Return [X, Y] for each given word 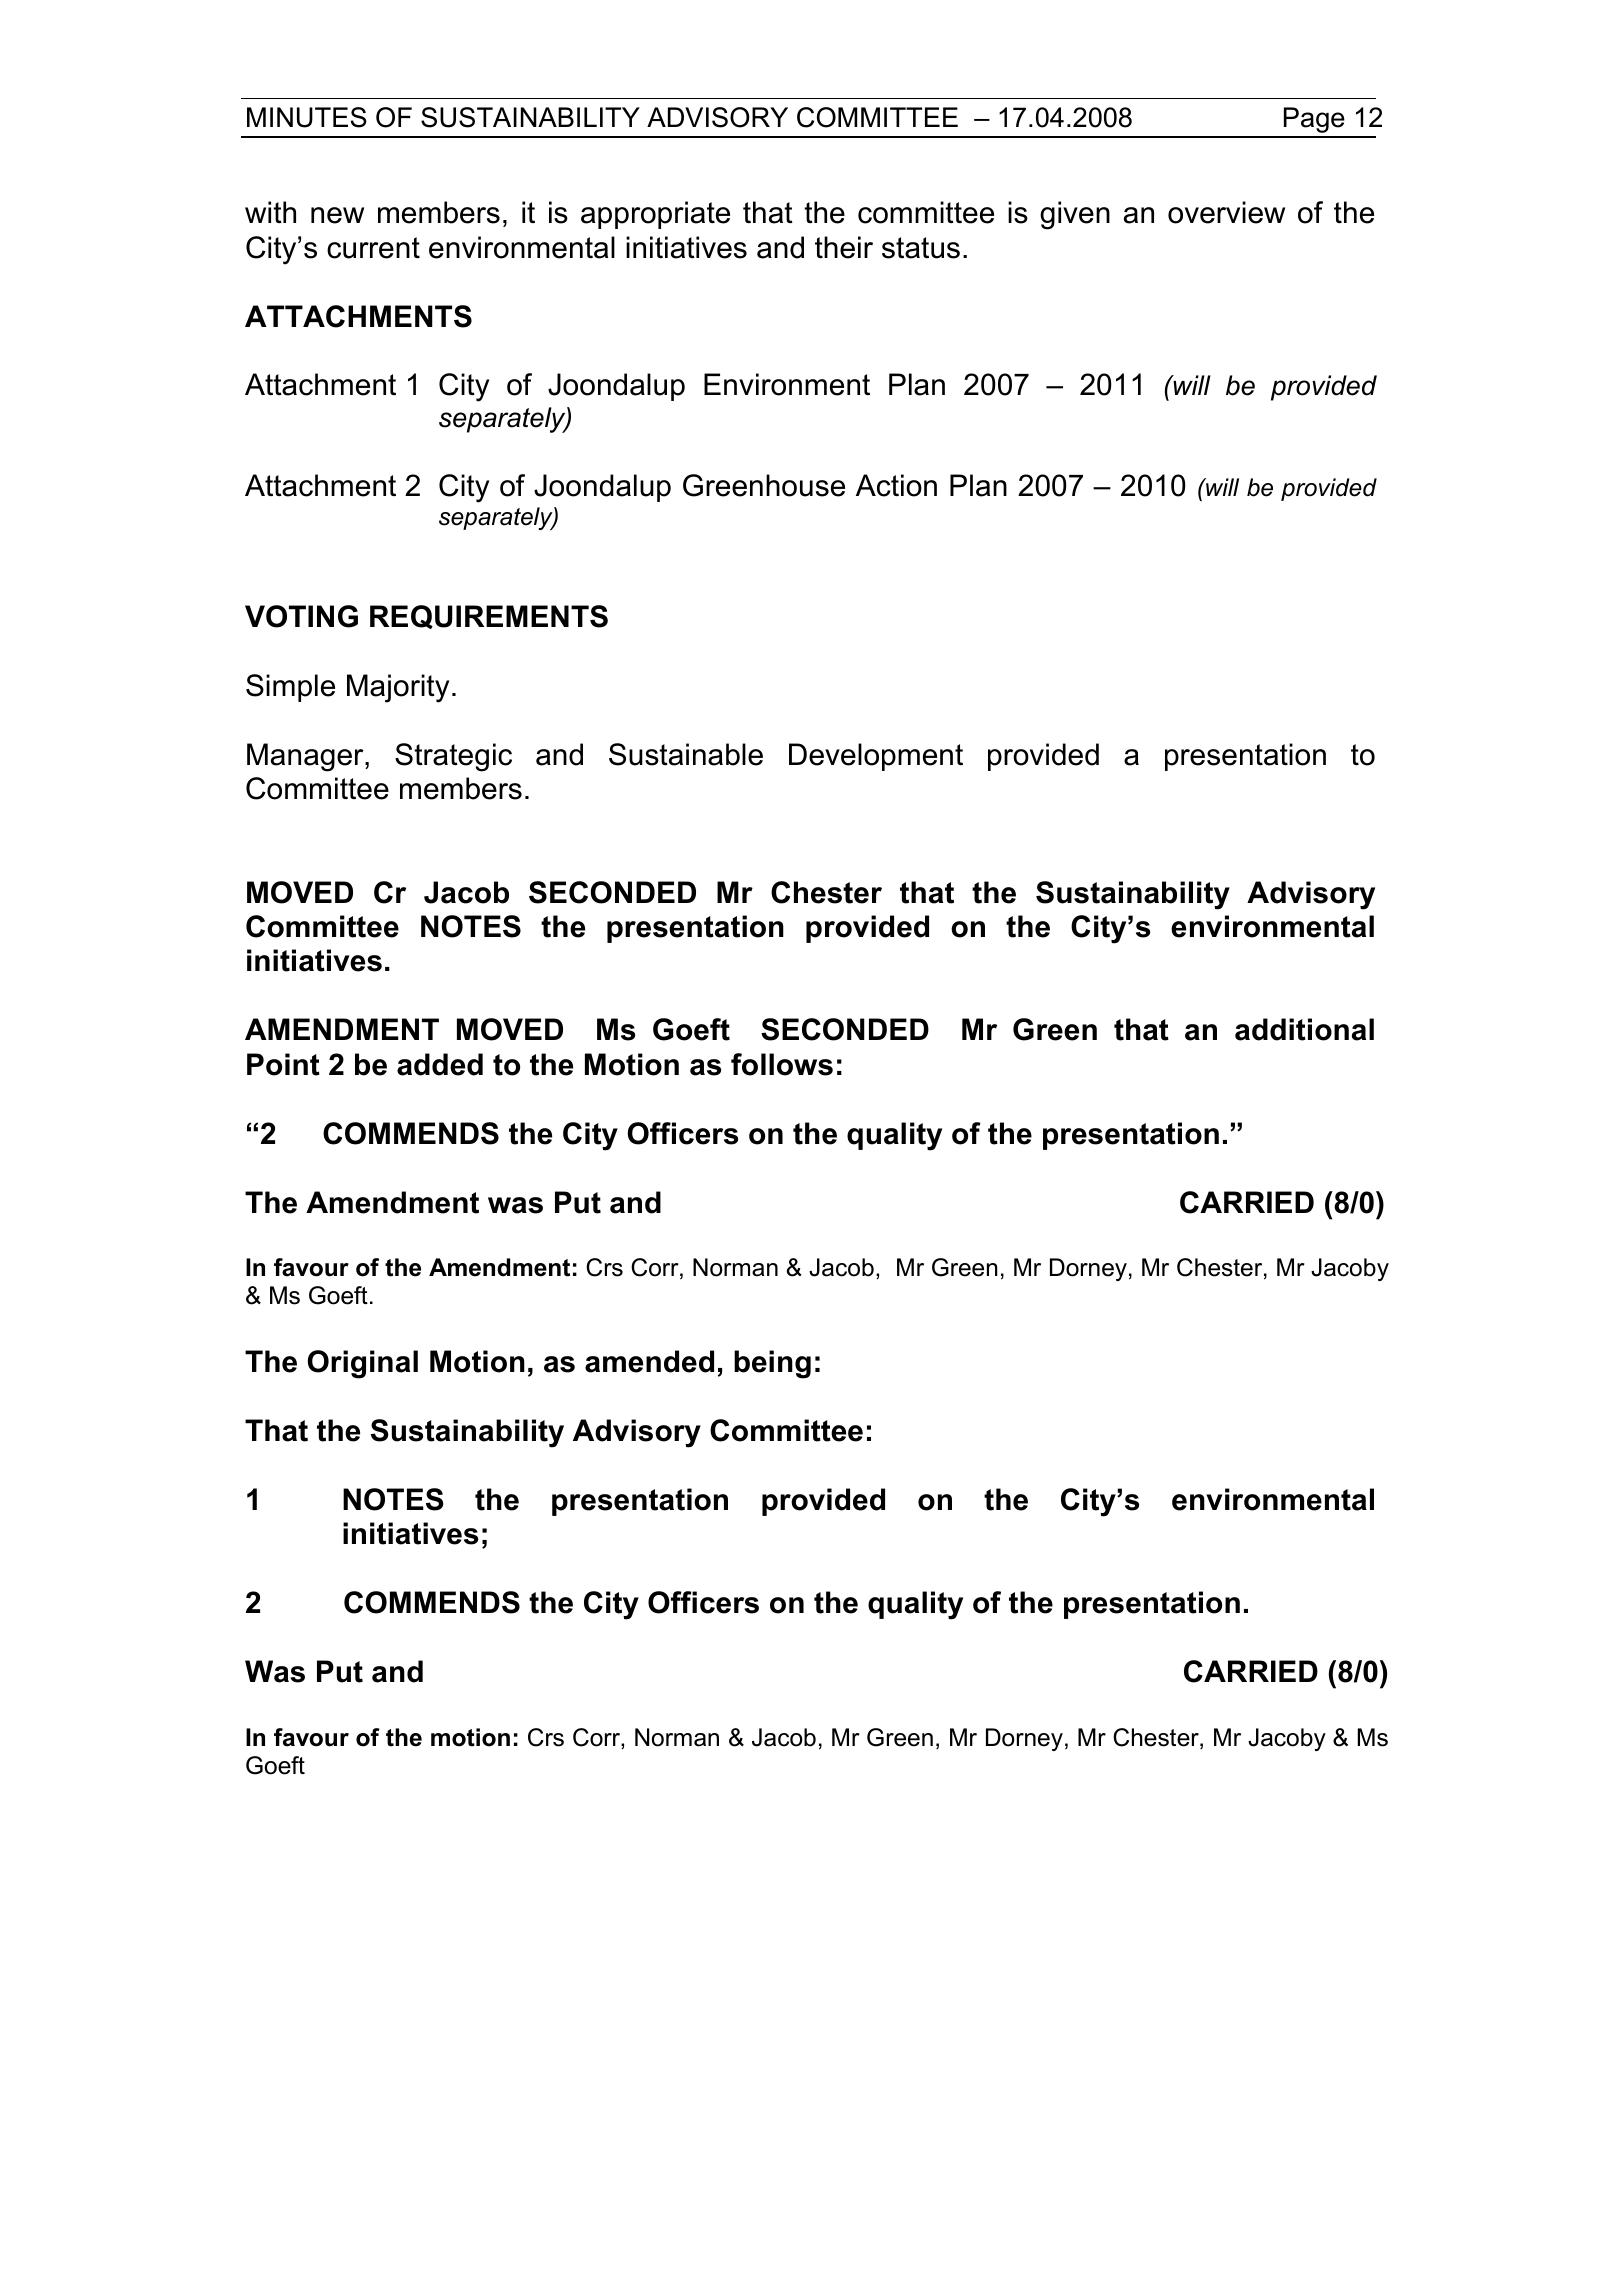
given [1075, 215]
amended [649, 1361]
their [844, 247]
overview [1226, 212]
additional [1304, 1029]
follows [782, 1064]
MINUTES [307, 117]
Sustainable [686, 754]
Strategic [453, 757]
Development [876, 757]
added [440, 1064]
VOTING [301, 616]
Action [896, 485]
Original [363, 1364]
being [772, 1364]
